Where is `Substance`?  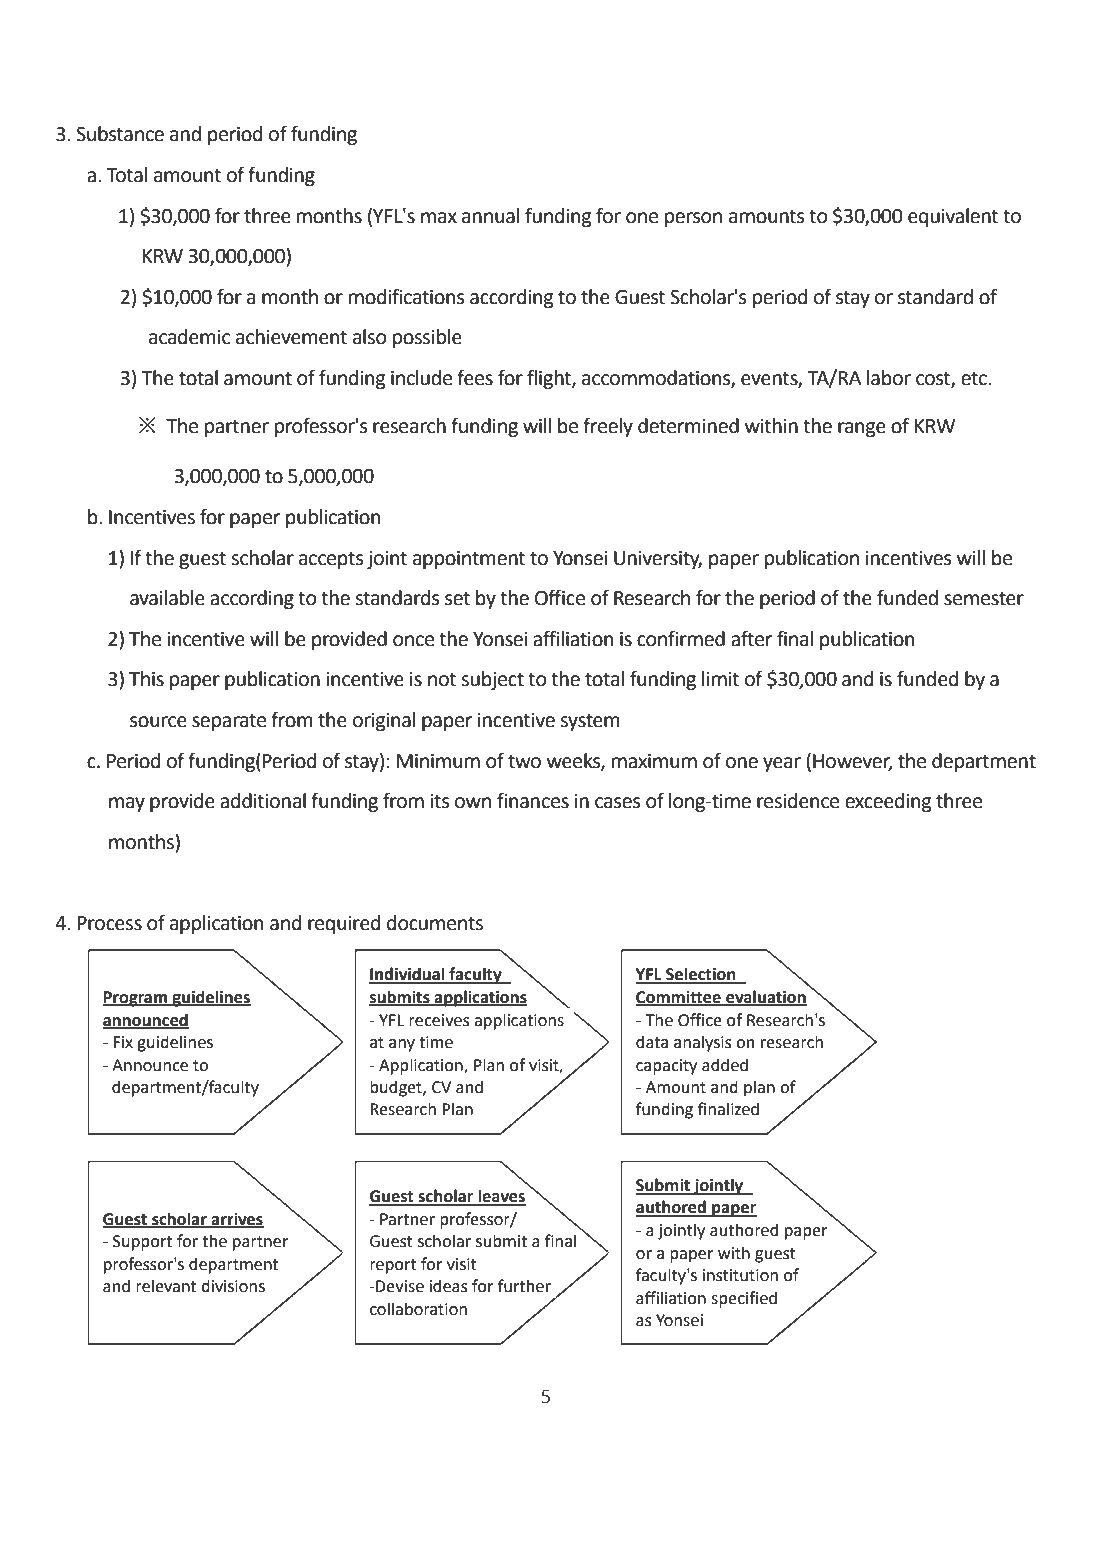 Substance is located at coordinates (120, 134).
